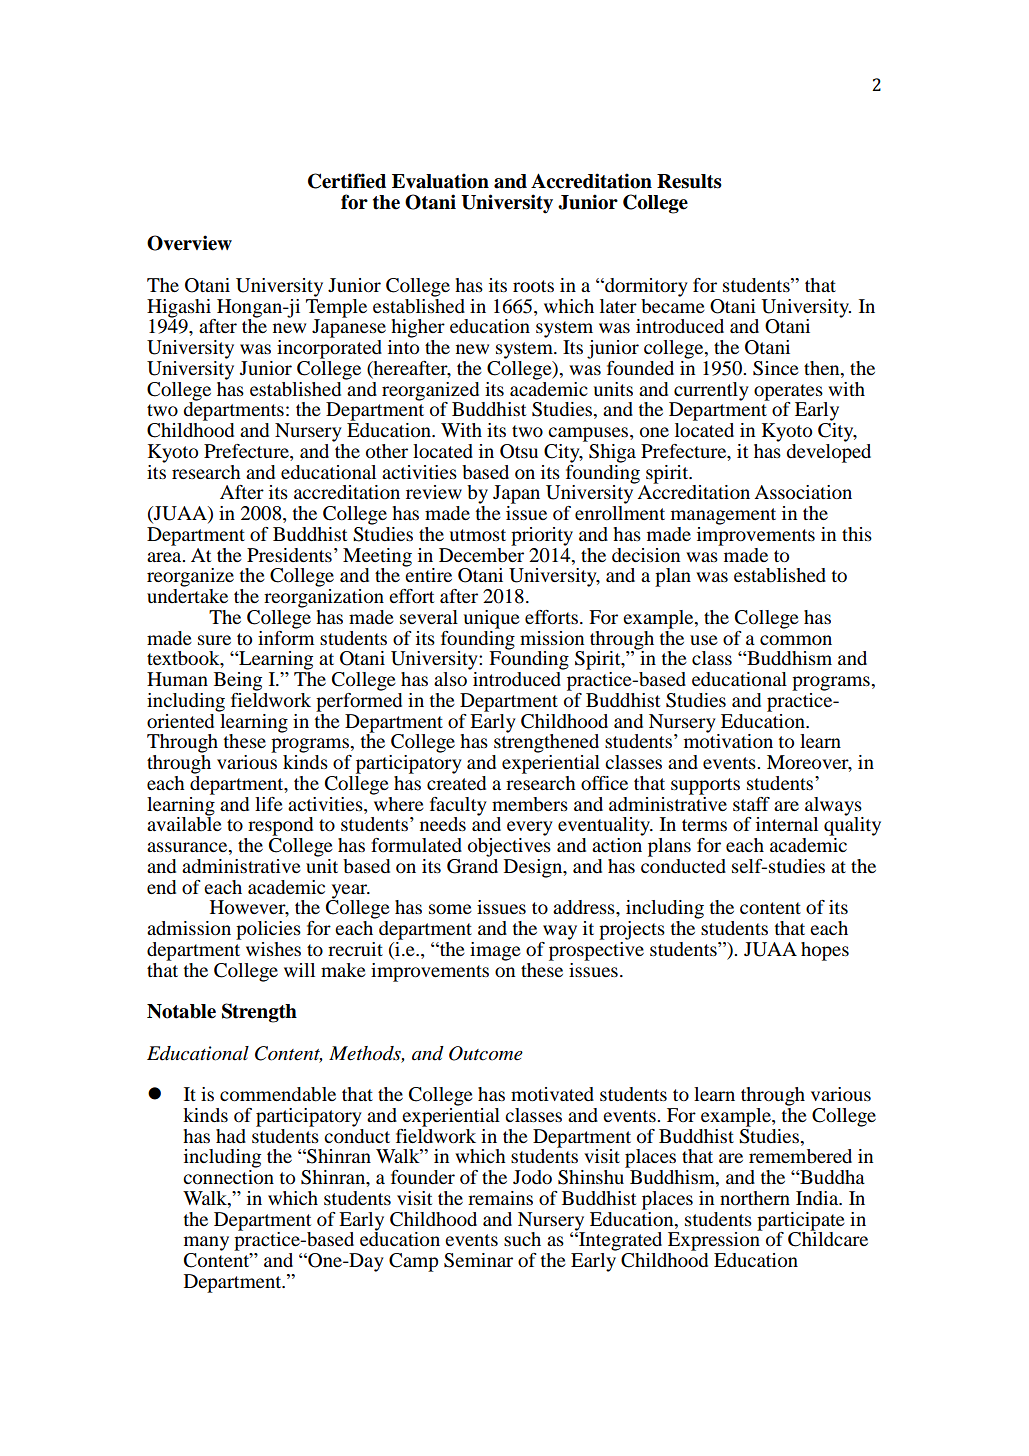  I want to click on Grand, so click(472, 865).
